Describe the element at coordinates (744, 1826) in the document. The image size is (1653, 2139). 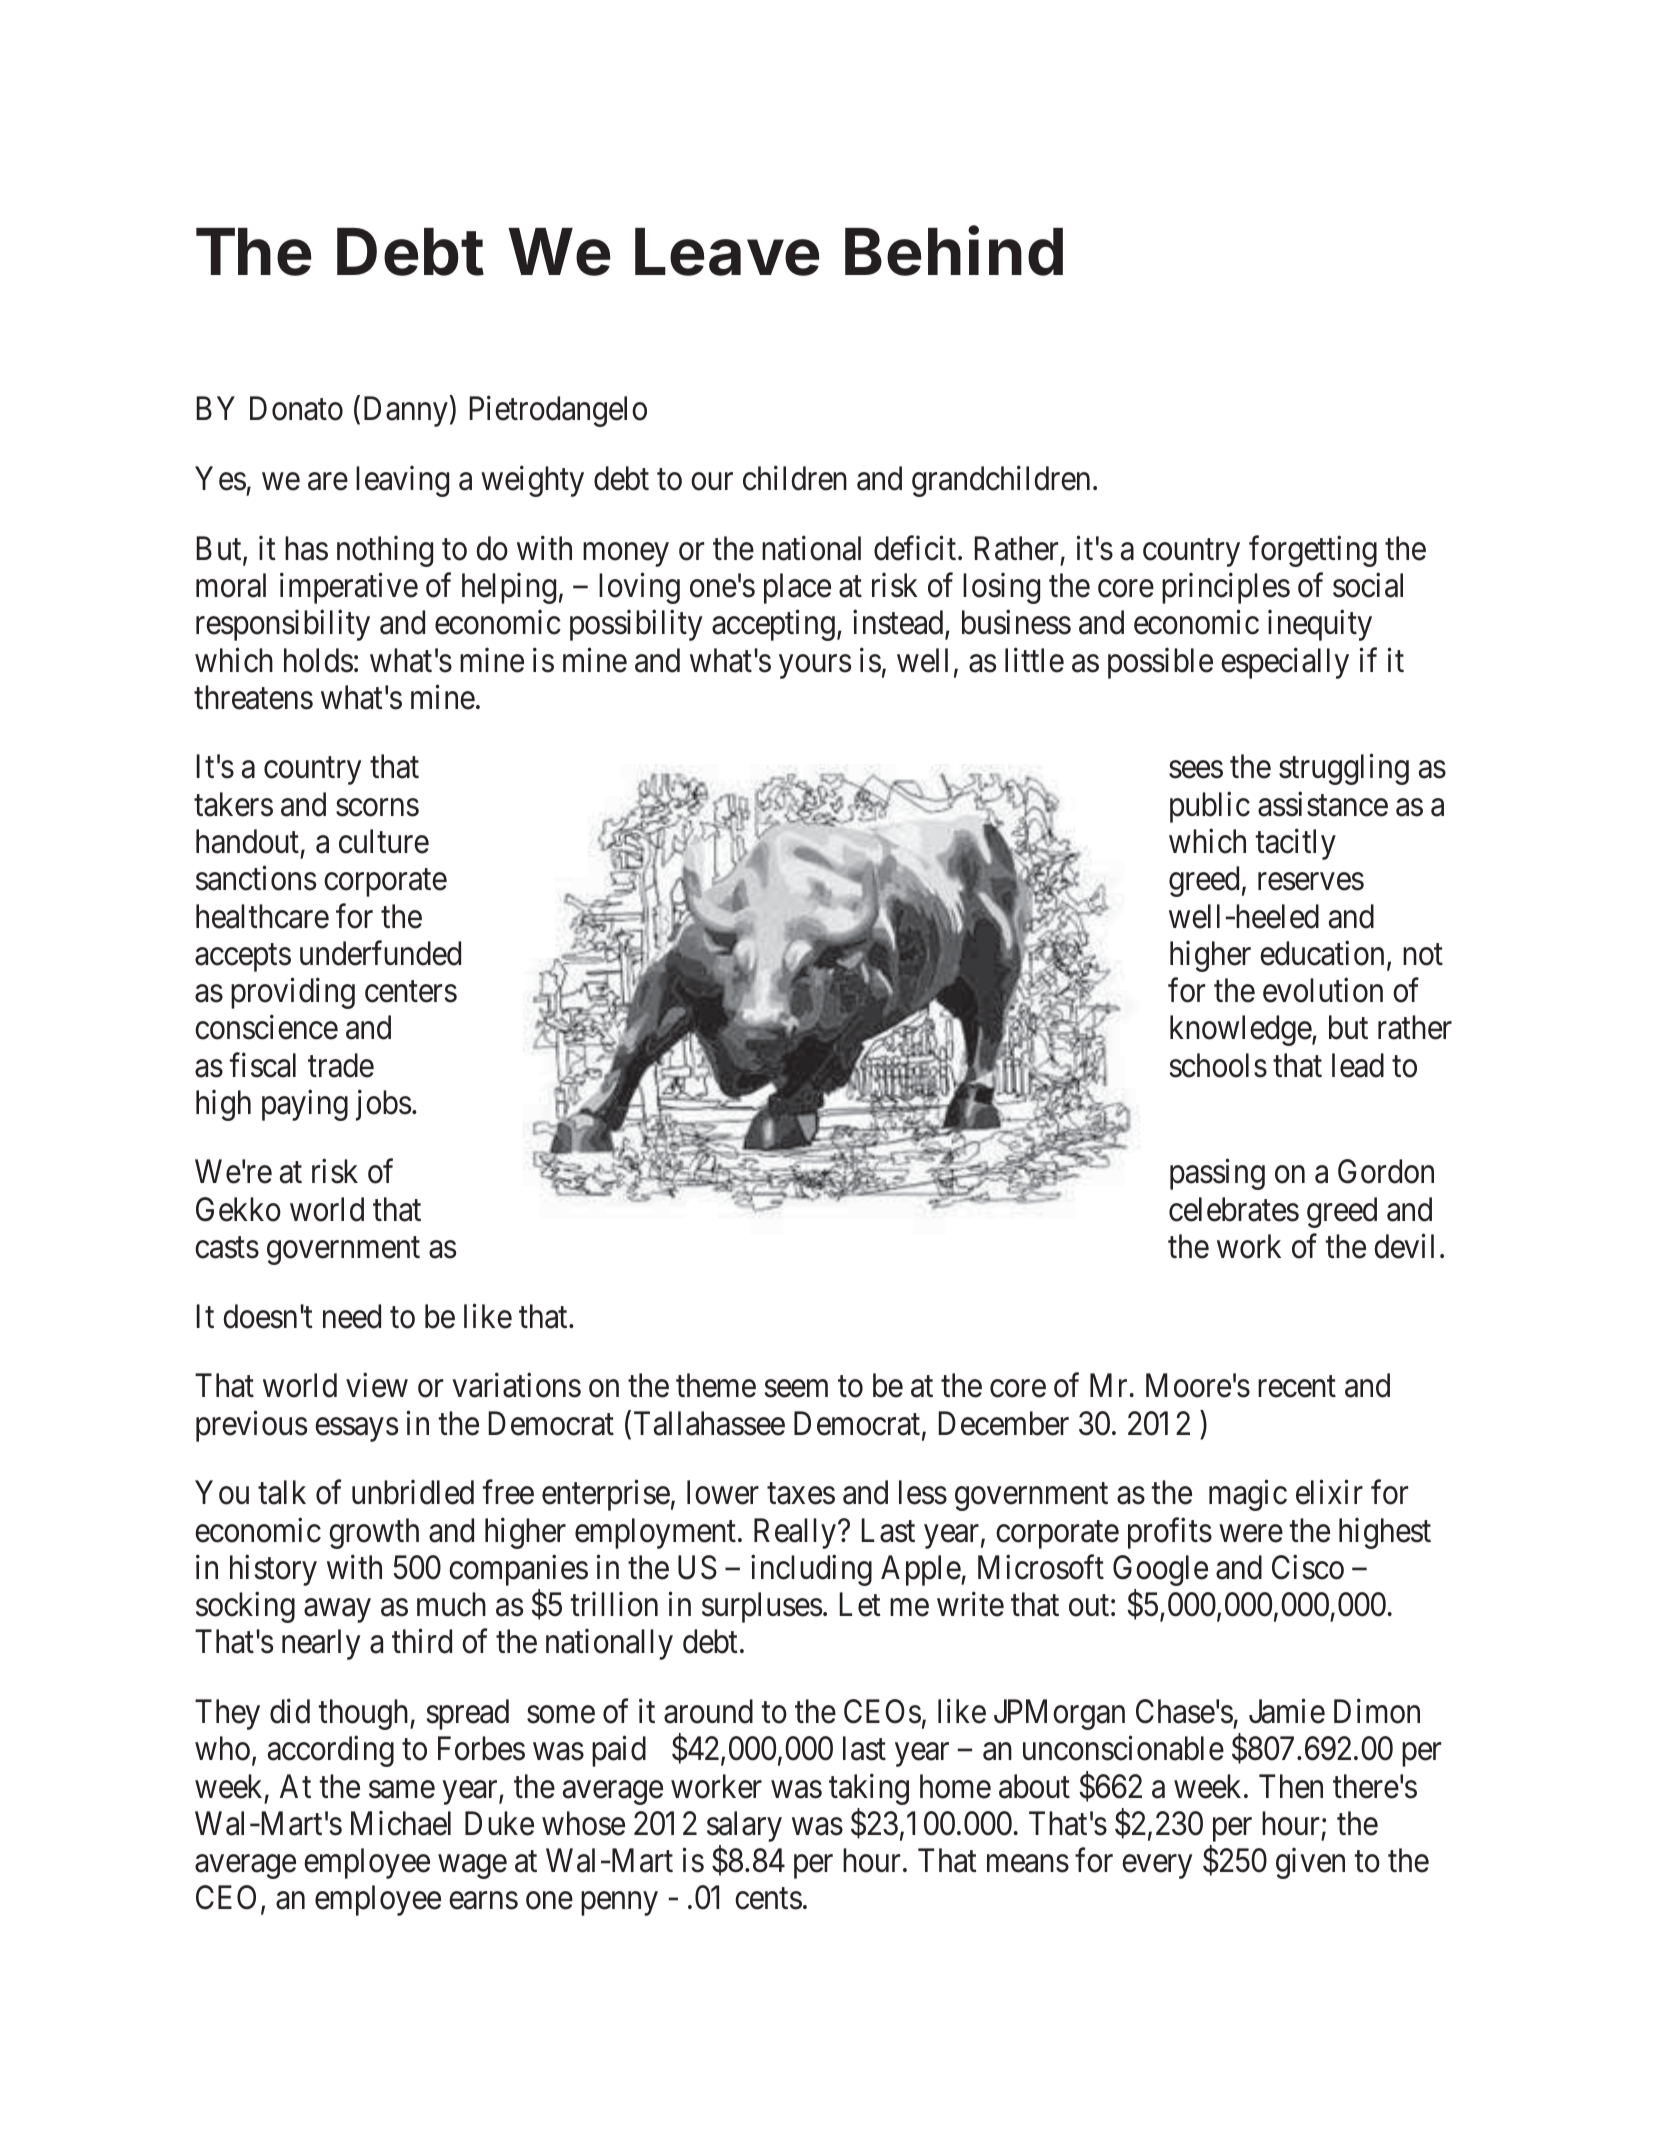
I see `salary` at that location.
